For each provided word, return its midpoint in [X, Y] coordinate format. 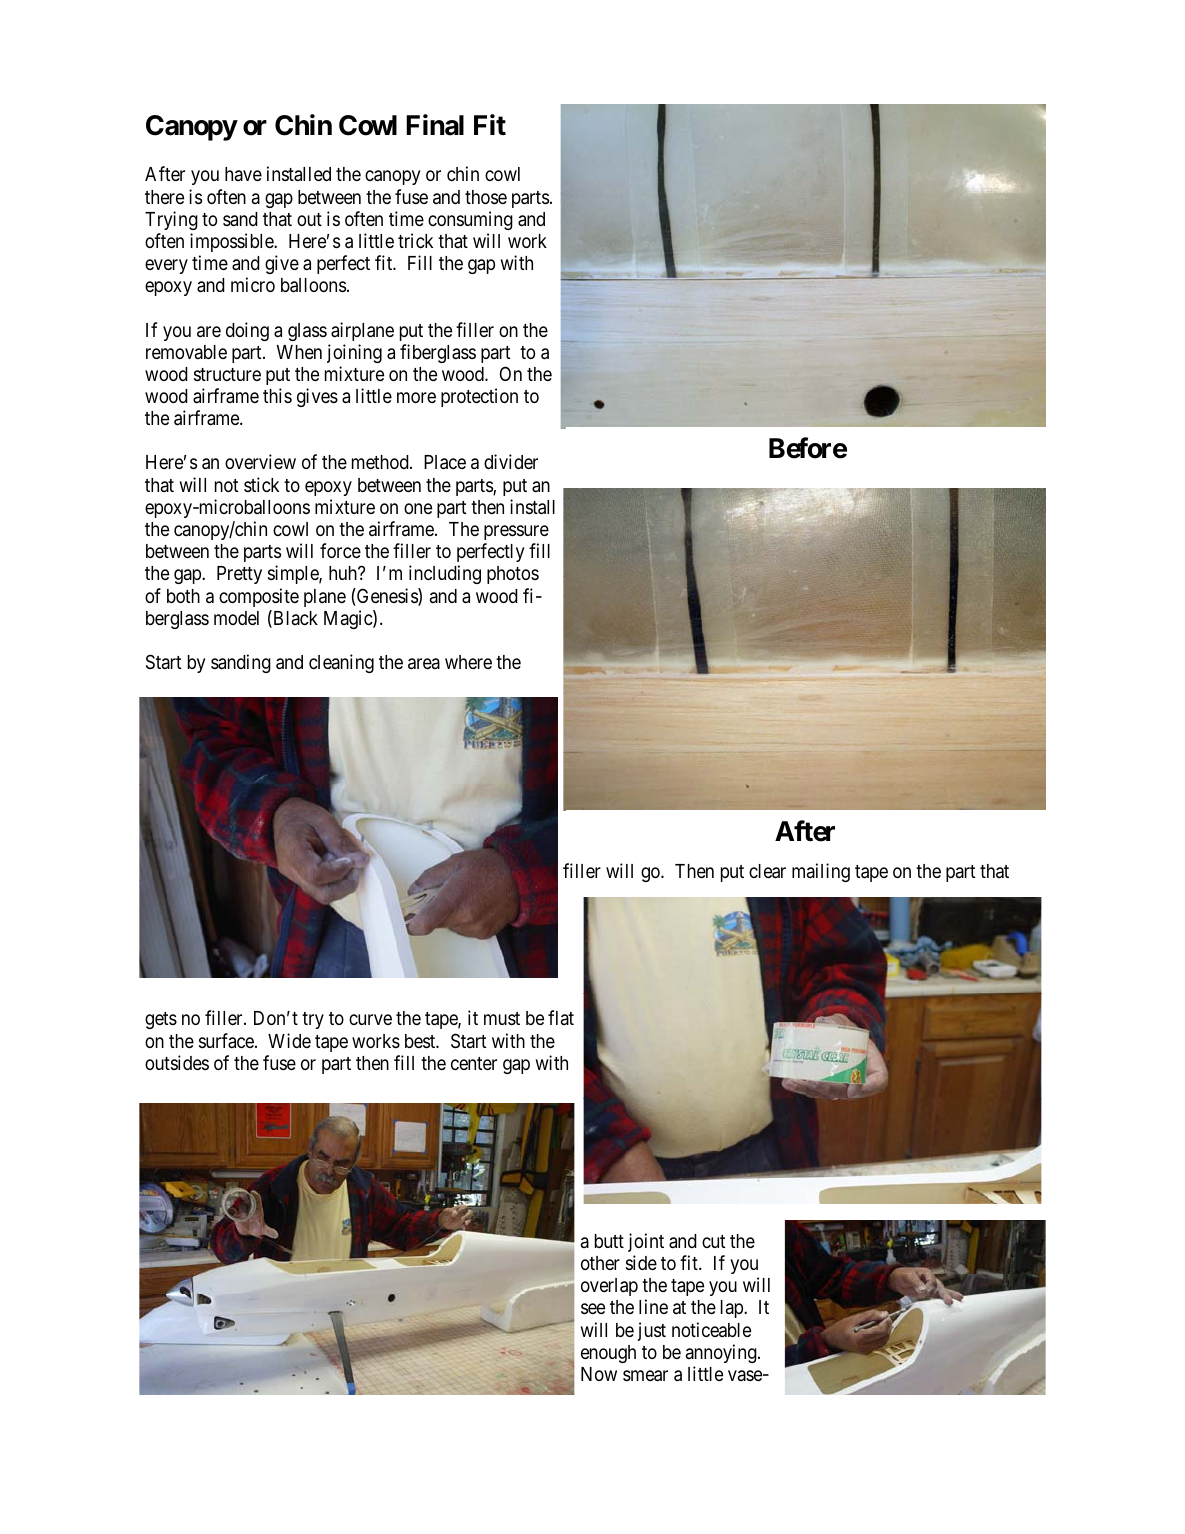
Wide [289, 1040]
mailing [821, 872]
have [243, 174]
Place [445, 462]
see [593, 1309]
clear [767, 871]
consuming [470, 220]
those [486, 197]
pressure [516, 532]
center [474, 1063]
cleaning [341, 663]
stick [261, 484]
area [424, 663]
